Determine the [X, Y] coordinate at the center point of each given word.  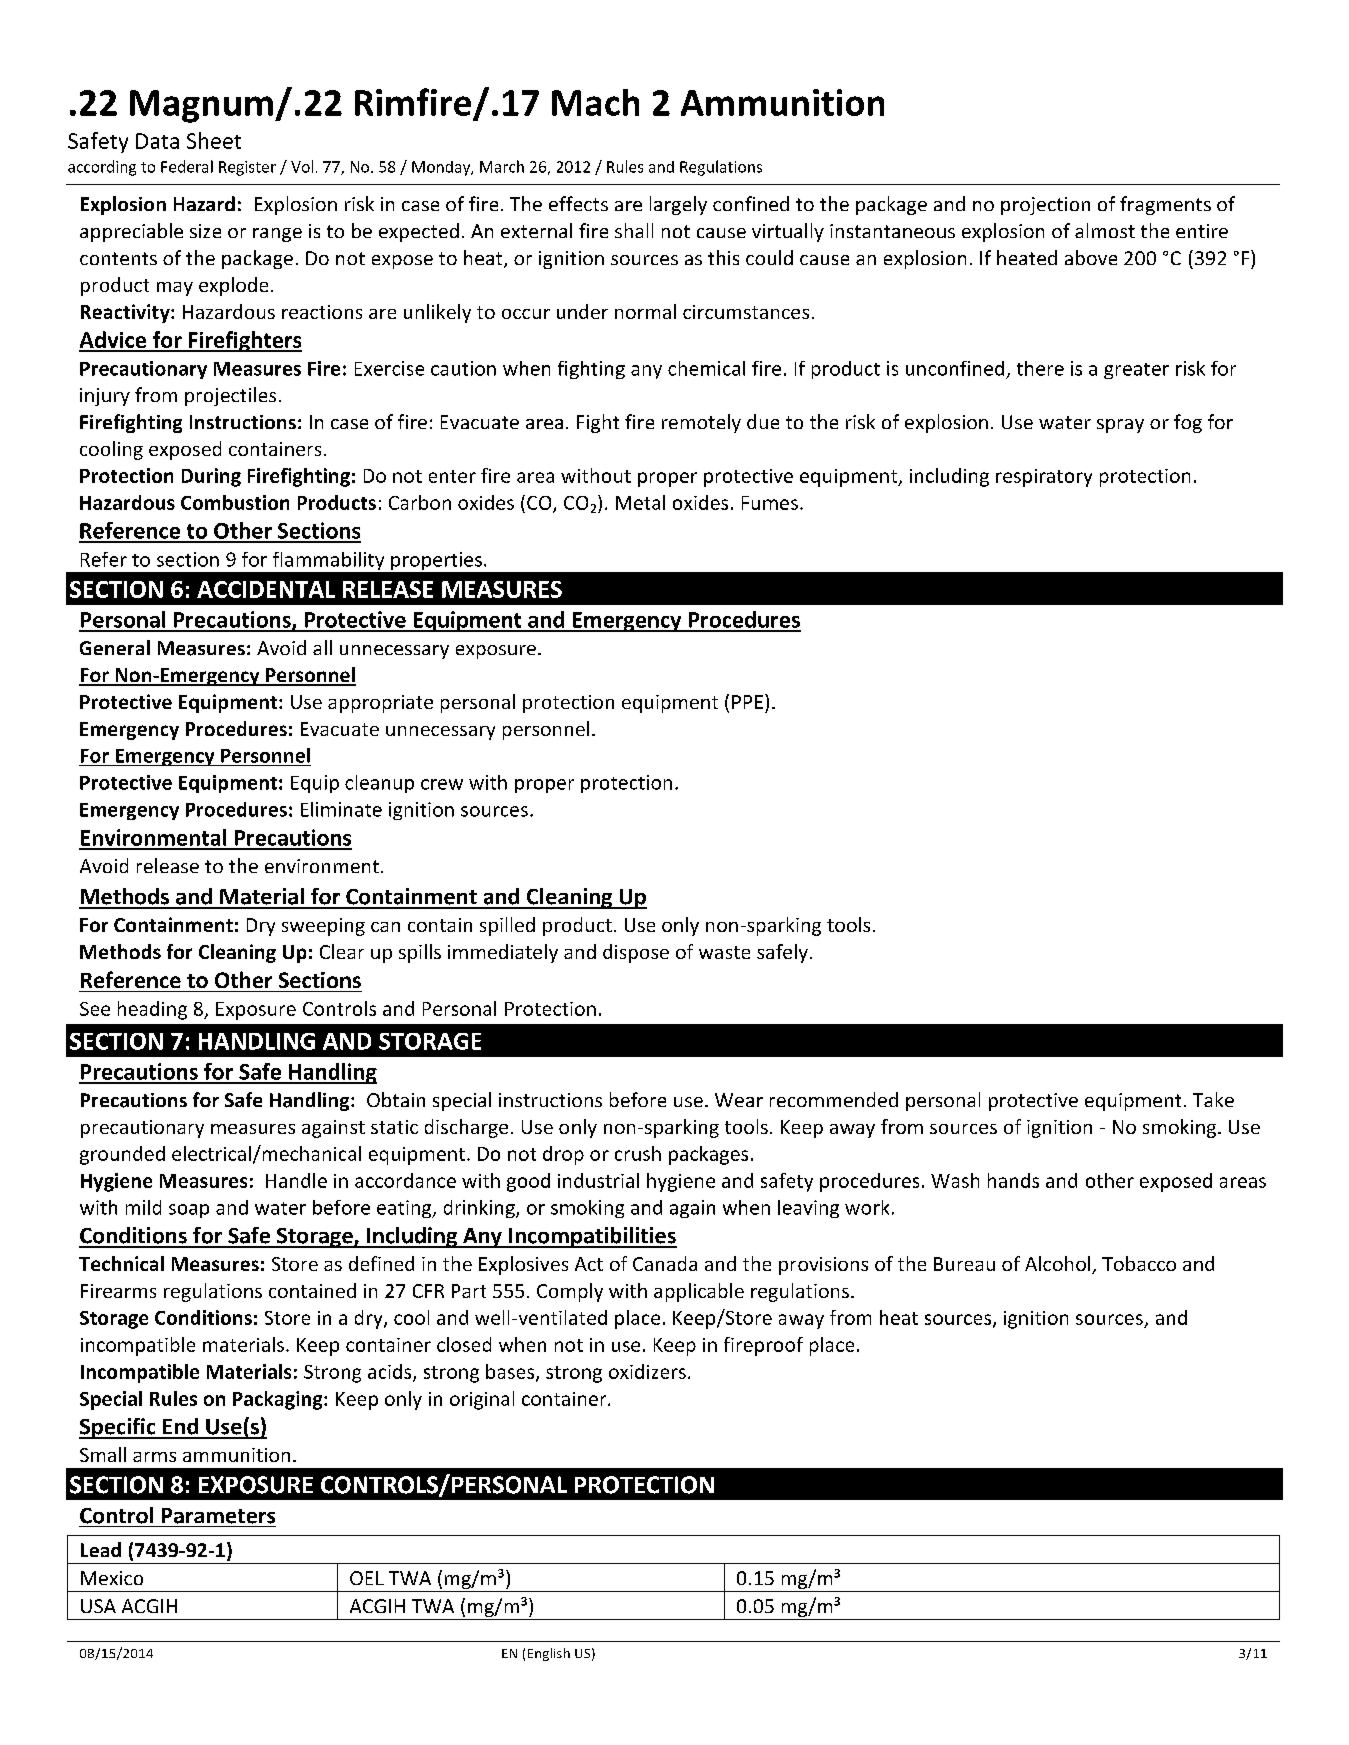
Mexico [112, 1578]
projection [1045, 206]
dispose [636, 953]
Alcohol [1059, 1265]
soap [189, 1211]
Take [1213, 1099]
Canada [665, 1263]
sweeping [323, 927]
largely [678, 205]
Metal [640, 502]
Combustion [235, 502]
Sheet [214, 140]
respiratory [1044, 478]
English [549, 1654]
